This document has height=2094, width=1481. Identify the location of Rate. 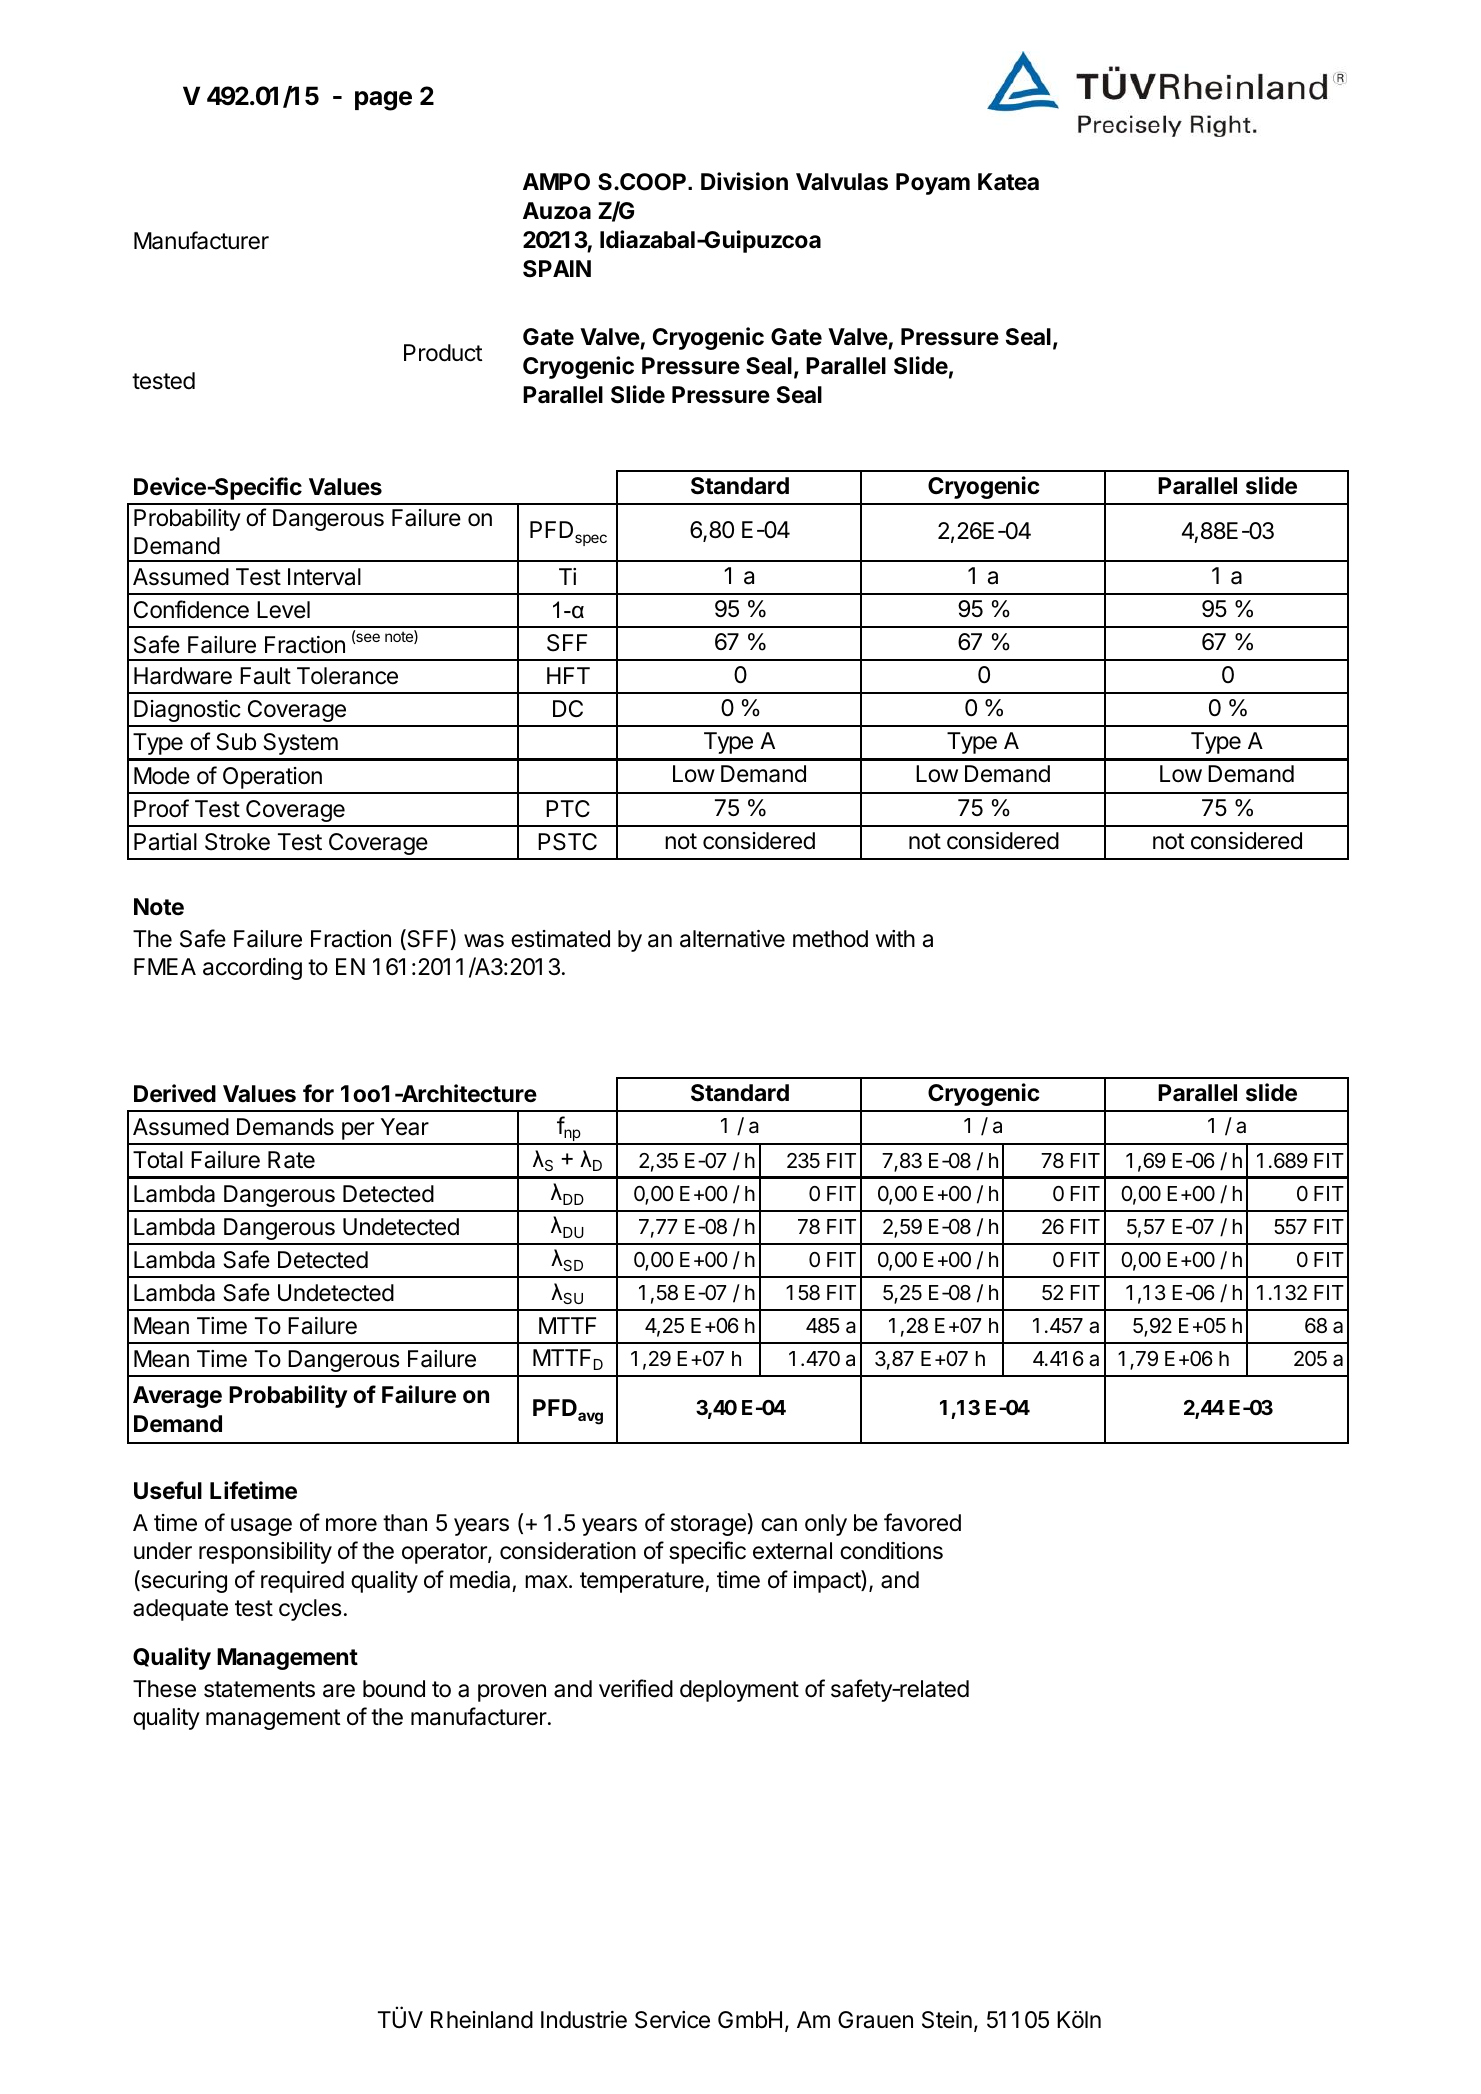
(291, 1160).
